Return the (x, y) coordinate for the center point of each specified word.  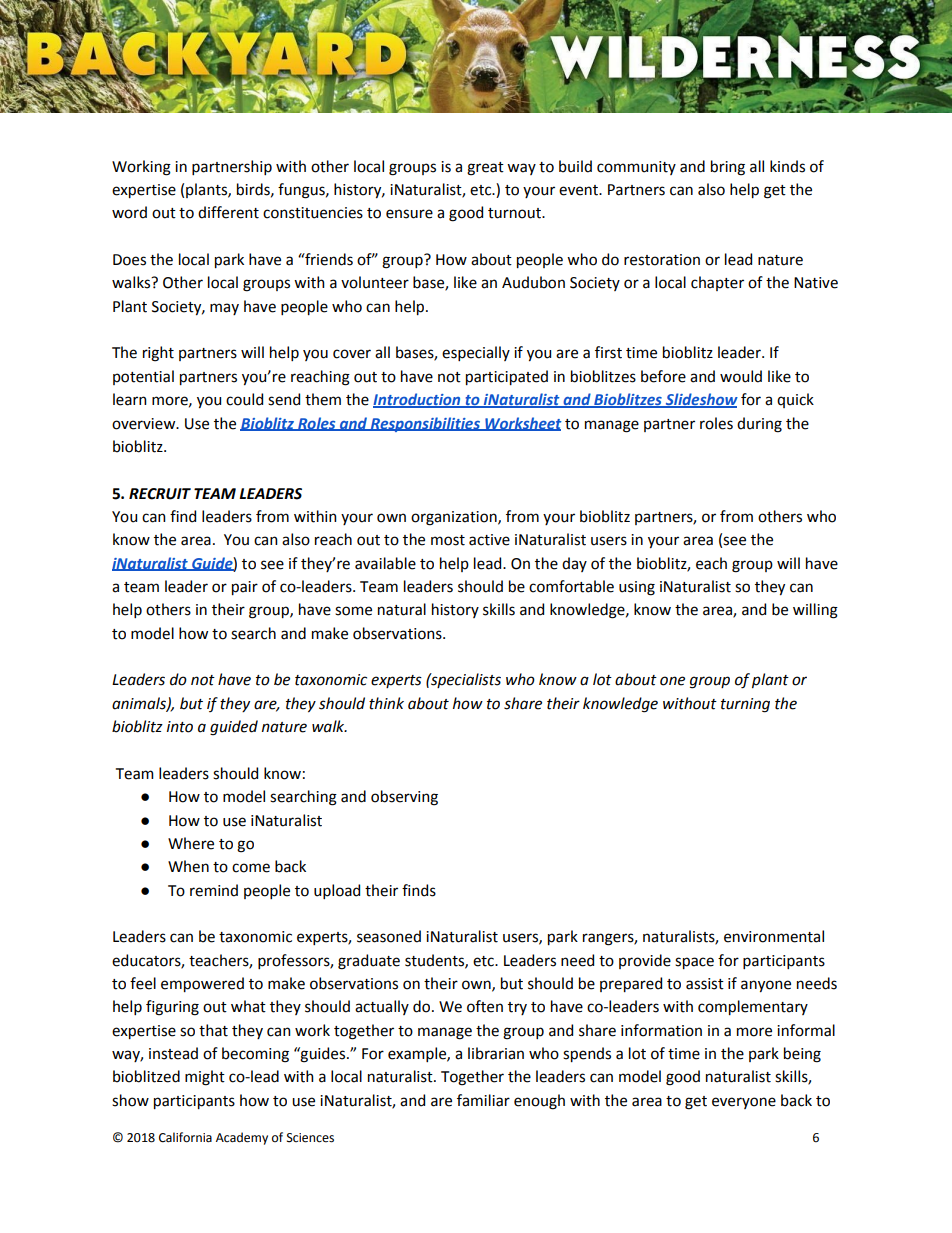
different (228, 212)
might (205, 1078)
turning (745, 705)
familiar (483, 1100)
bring (728, 168)
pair (245, 588)
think (386, 703)
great (485, 169)
